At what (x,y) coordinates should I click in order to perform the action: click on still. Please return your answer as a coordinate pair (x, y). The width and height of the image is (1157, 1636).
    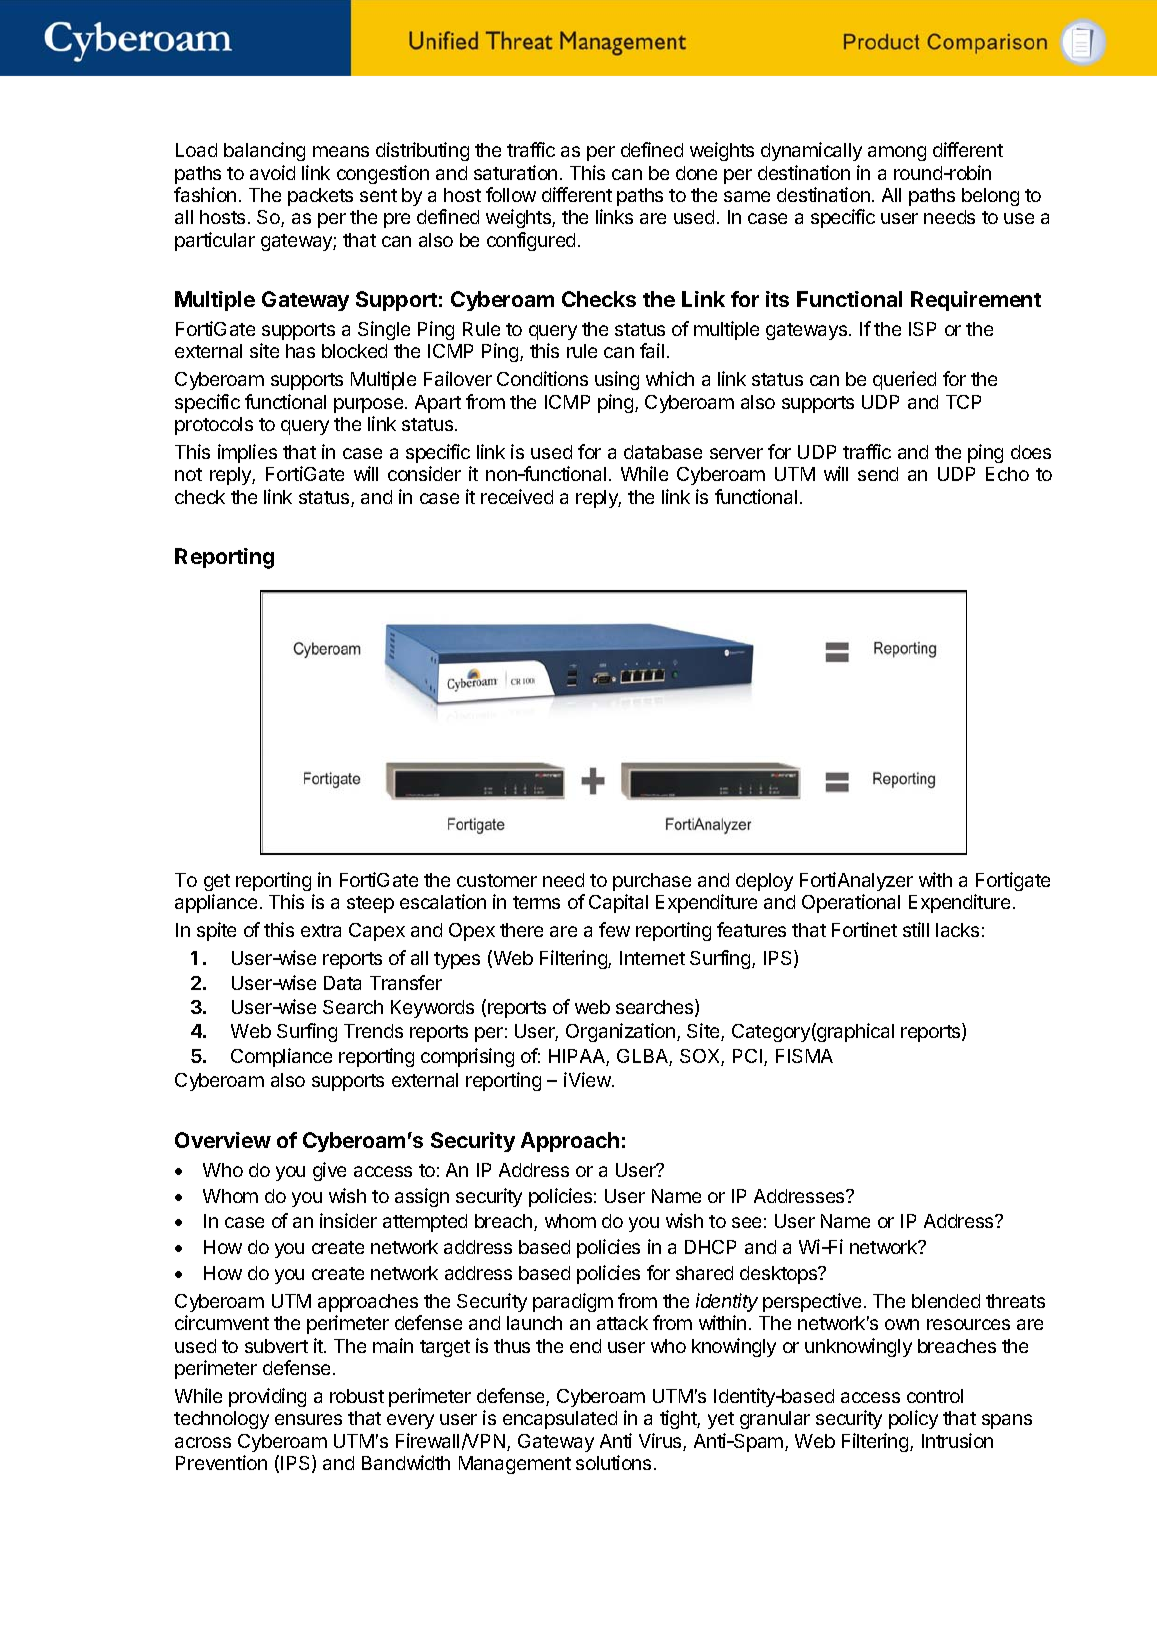
    Looking at the image, I should click on (916, 929).
